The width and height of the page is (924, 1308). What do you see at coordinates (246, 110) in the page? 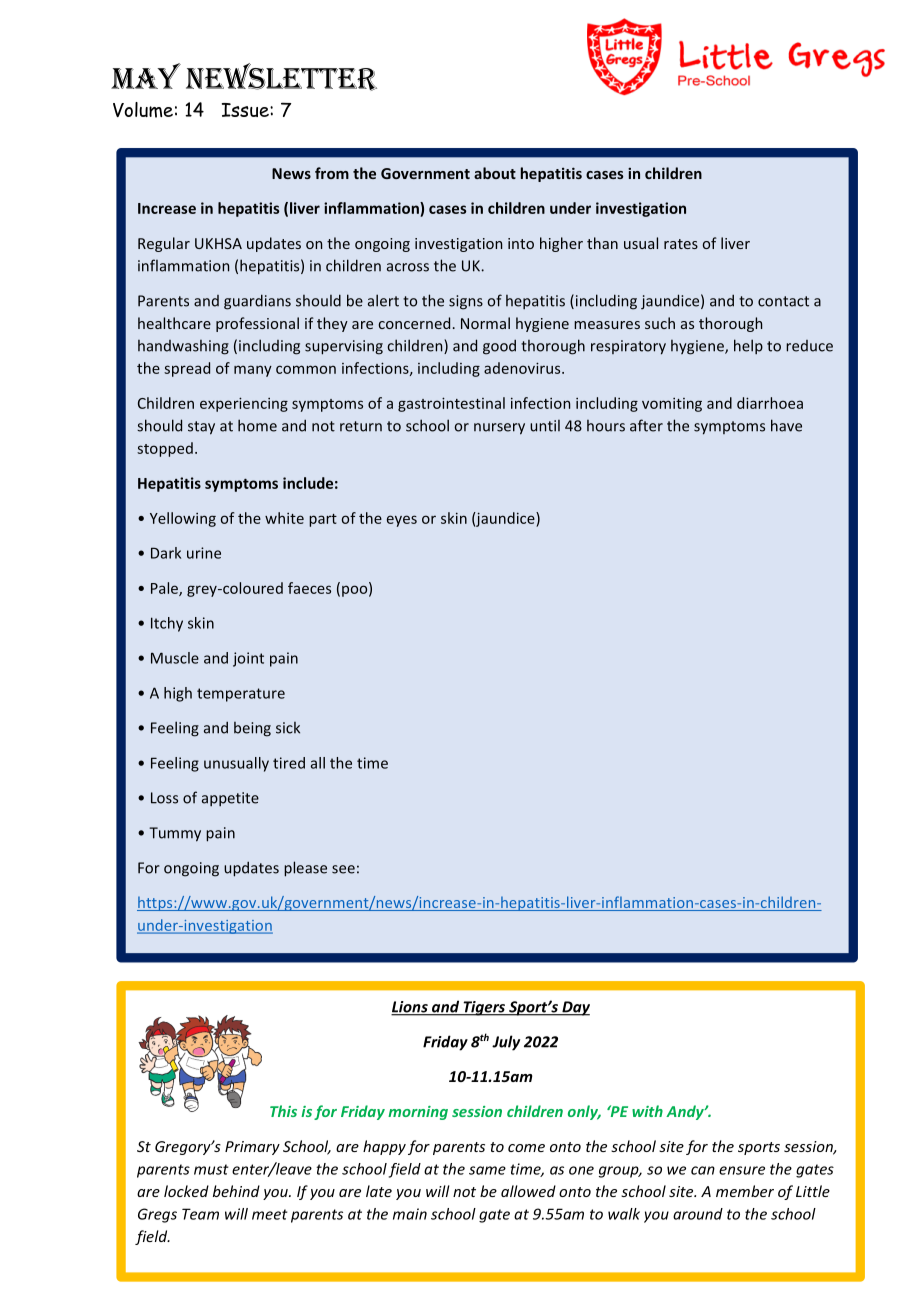
I see `Issue` at bounding box center [246, 110].
